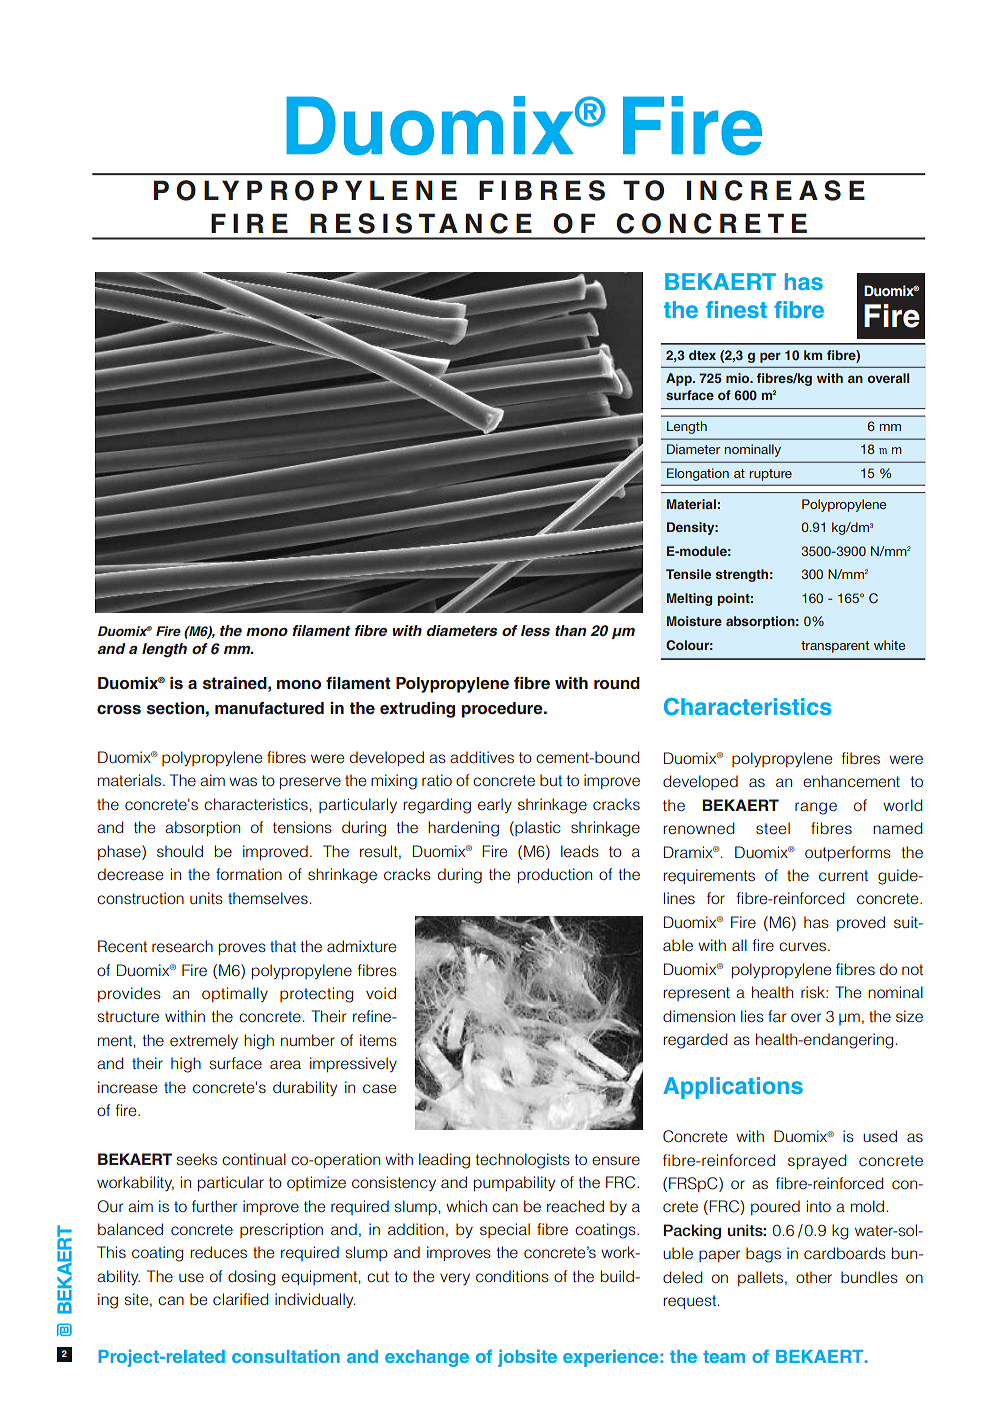  Describe the element at coordinates (770, 475) in the screenshot. I see `rupture` at that location.
